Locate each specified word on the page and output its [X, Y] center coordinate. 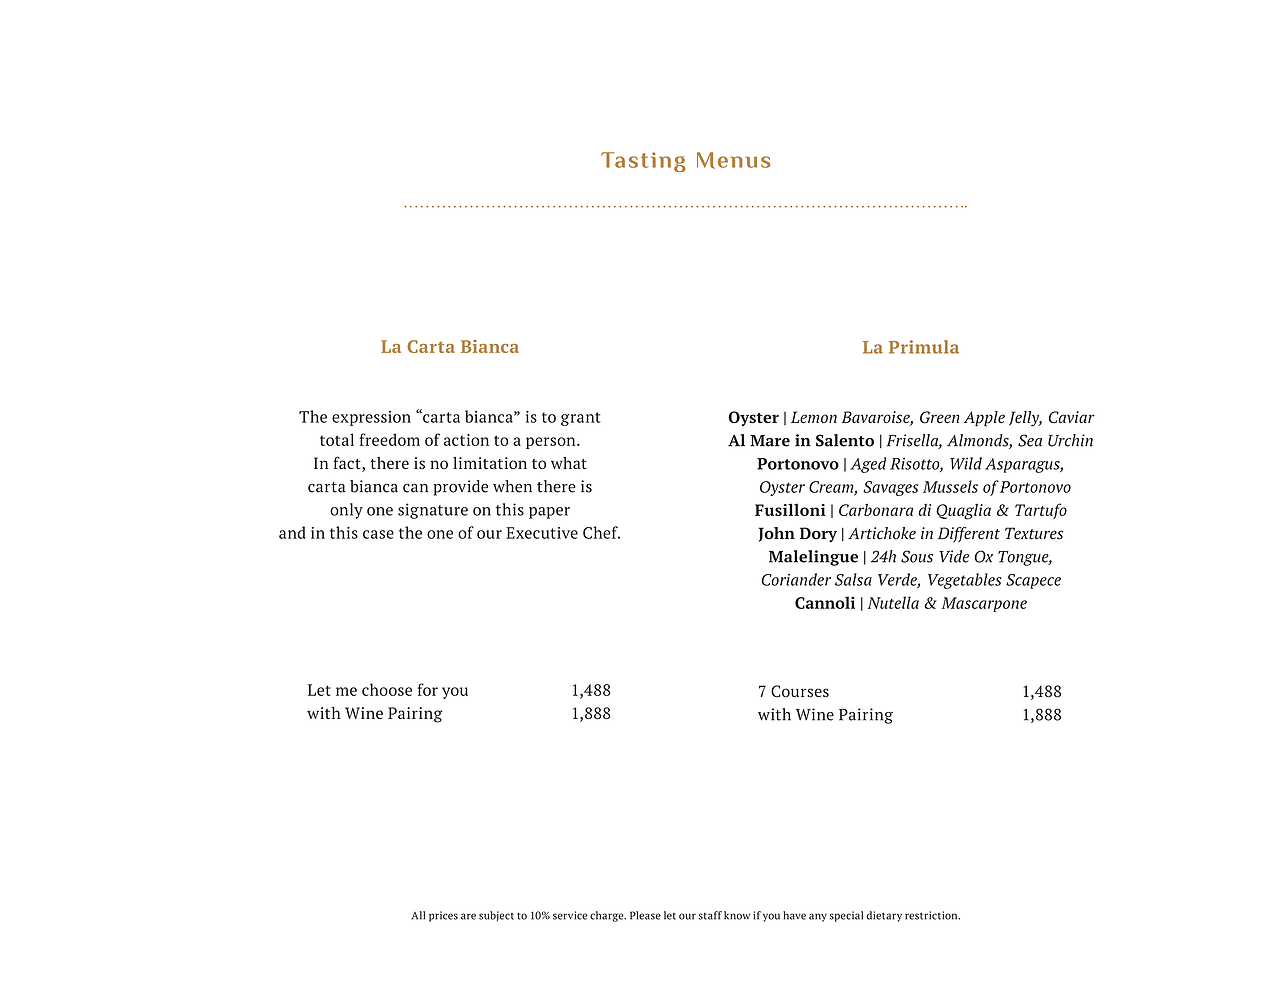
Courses [800, 691]
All [418, 915]
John [777, 534]
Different [969, 535]
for [428, 689]
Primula [924, 347]
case [378, 534]
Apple [984, 419]
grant [581, 419]
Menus [734, 160]
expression [371, 418]
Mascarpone [984, 604]
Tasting [643, 162]
